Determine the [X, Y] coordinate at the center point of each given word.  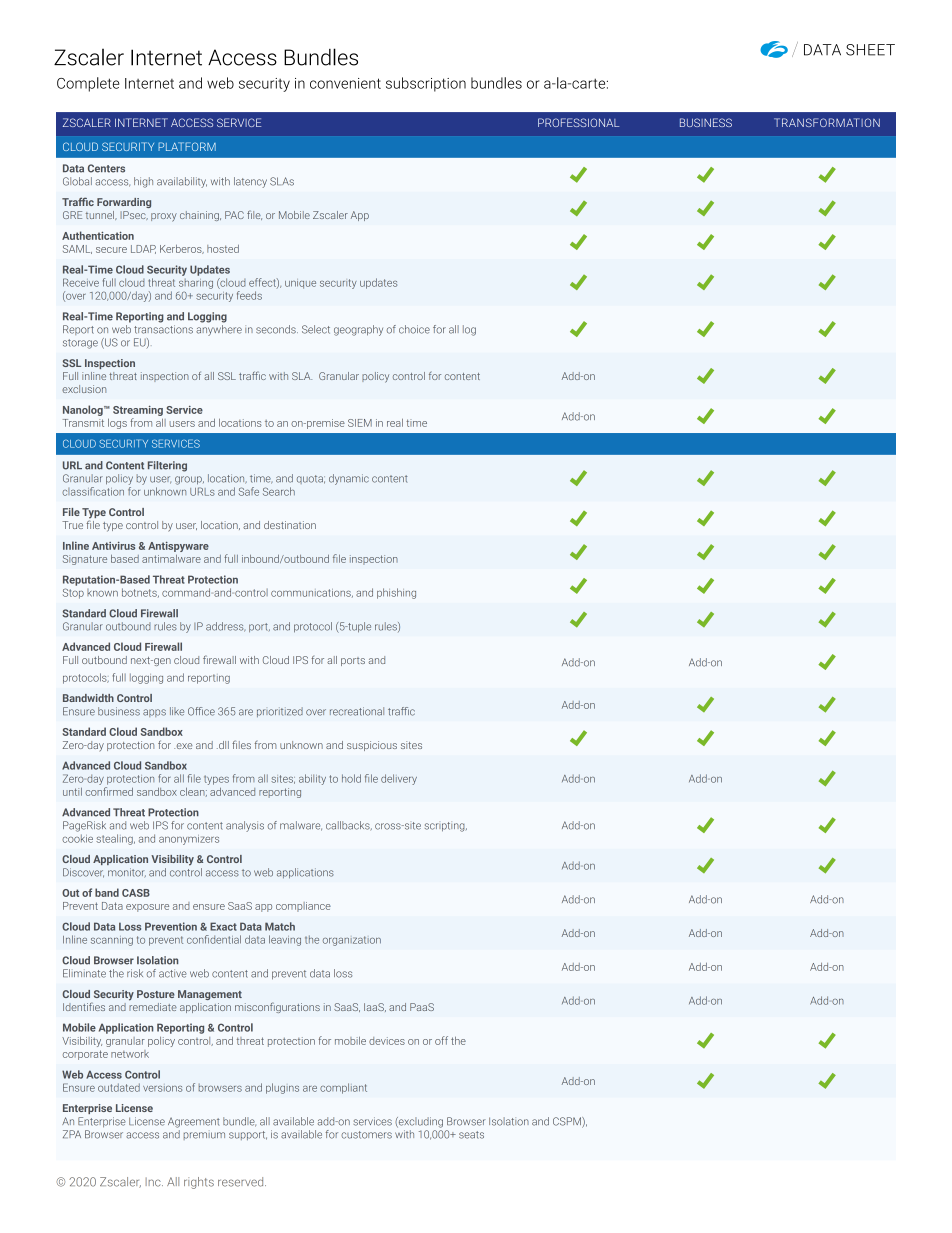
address [225, 627]
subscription [426, 84]
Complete [88, 84]
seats [471, 1135]
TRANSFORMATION [827, 122]
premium [204, 1136]
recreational [357, 711]
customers [366, 1135]
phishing [396, 593]
